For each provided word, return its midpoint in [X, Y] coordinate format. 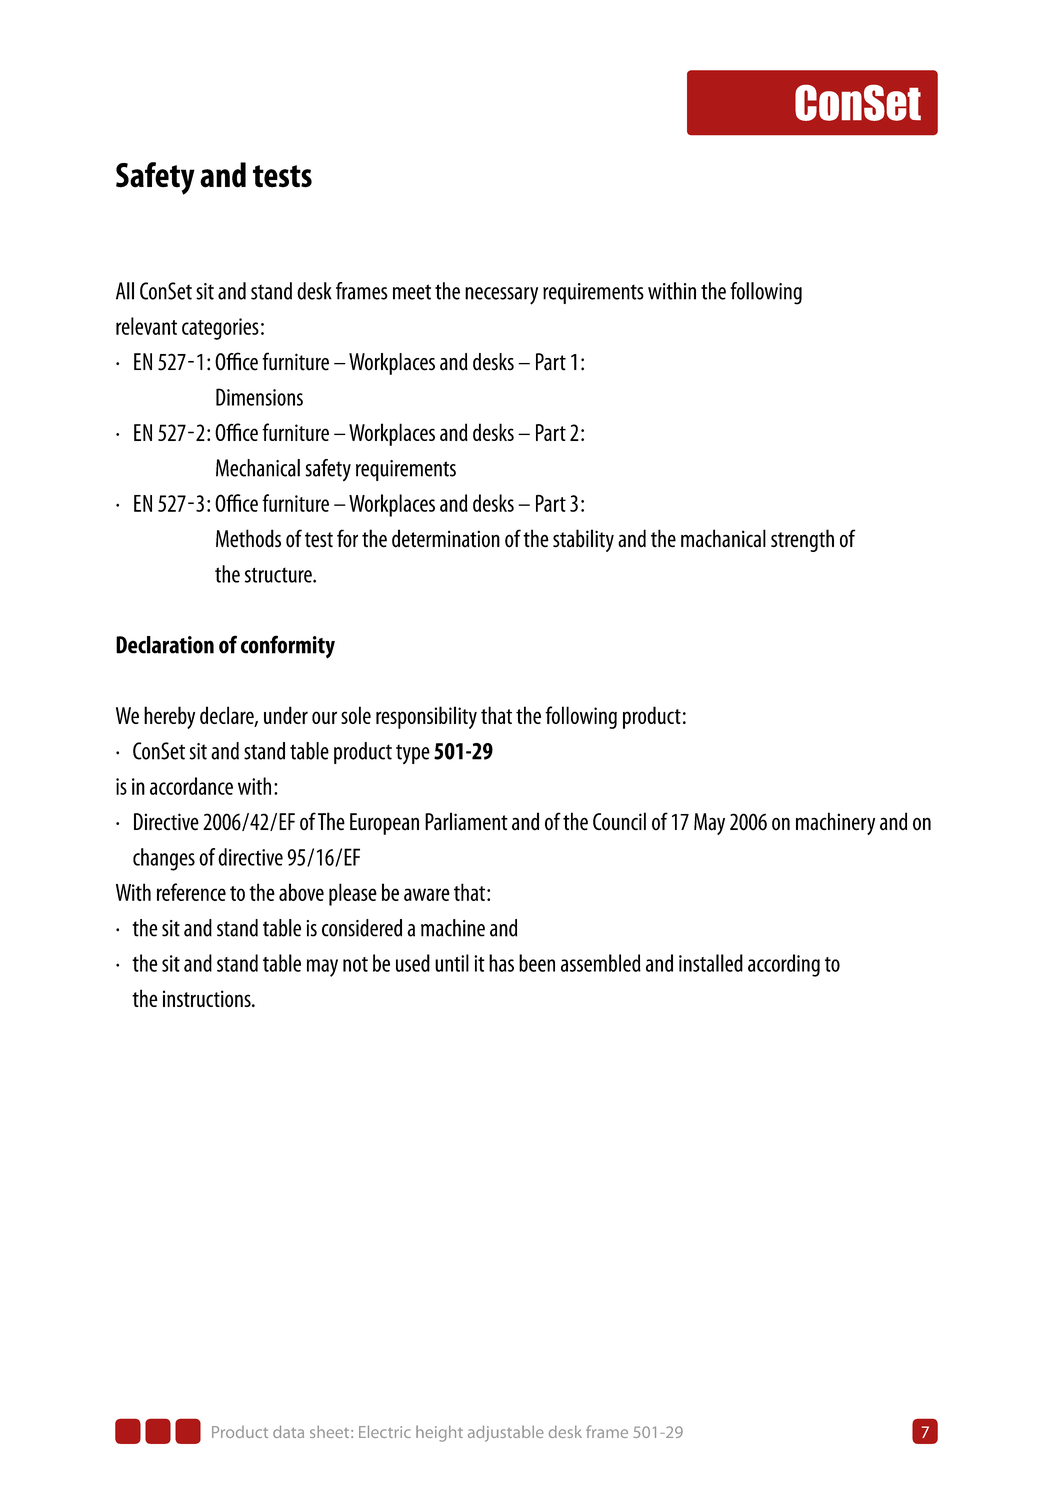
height [439, 1433]
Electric [385, 1431]
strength [802, 540]
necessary [501, 296]
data [288, 1431]
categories [220, 329]
